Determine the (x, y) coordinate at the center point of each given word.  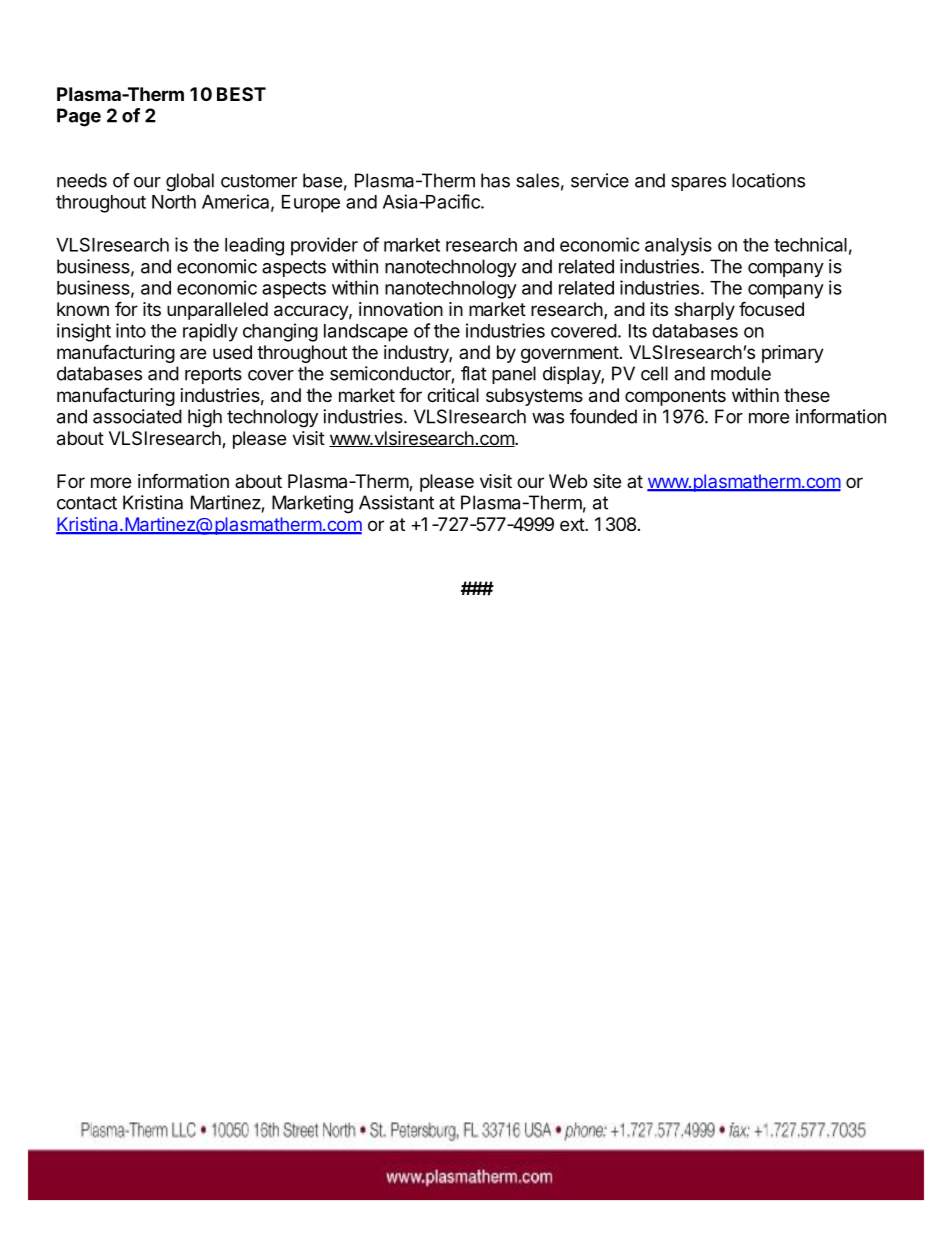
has (495, 180)
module (741, 373)
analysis (678, 246)
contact (87, 503)
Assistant (396, 502)
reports (213, 375)
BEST (241, 94)
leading (254, 246)
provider (324, 246)
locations (768, 180)
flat (474, 373)
